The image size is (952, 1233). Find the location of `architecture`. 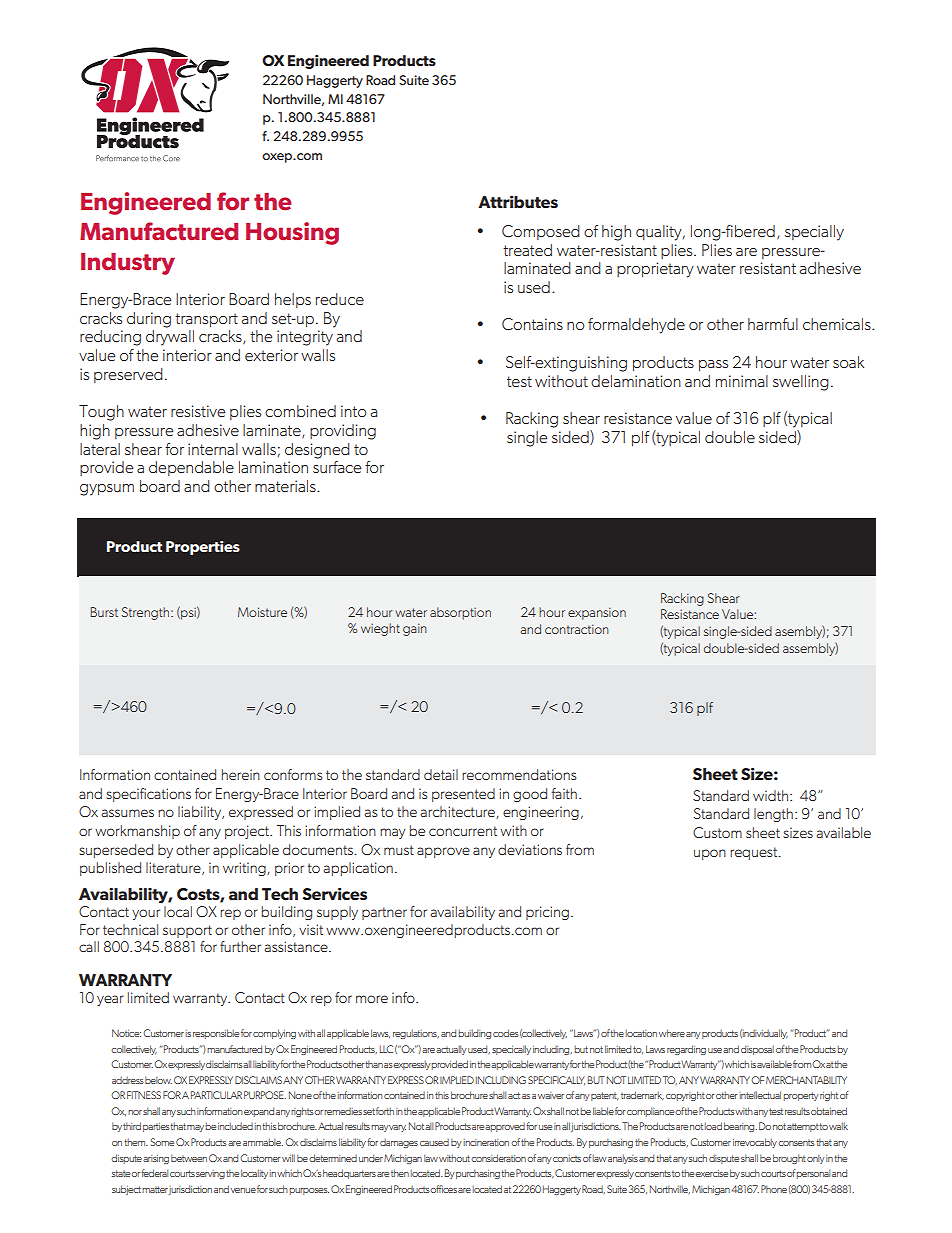

architecture is located at coordinates (458, 812).
